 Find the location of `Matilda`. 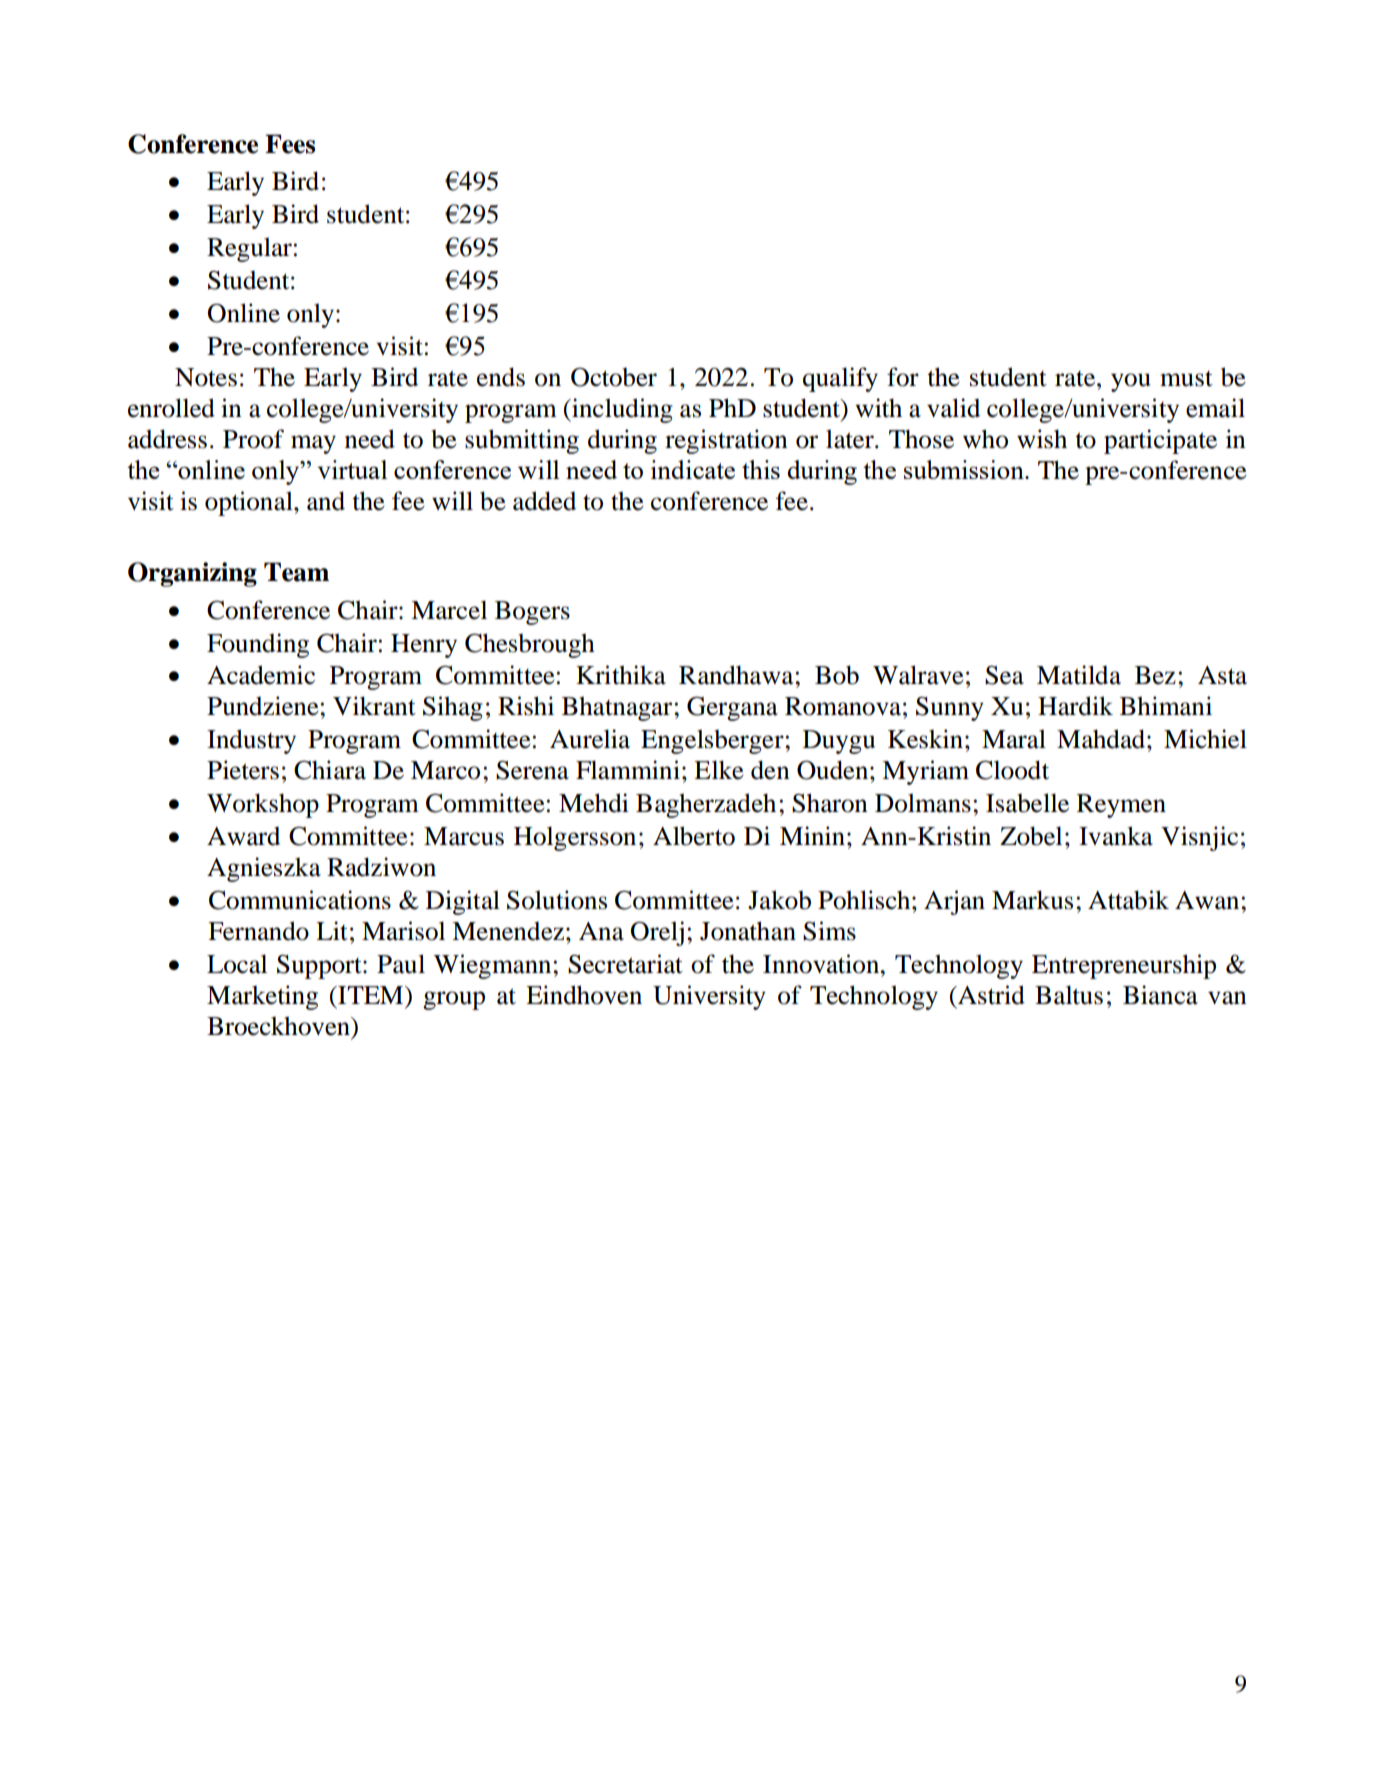

Matilda is located at coordinates (1079, 675).
